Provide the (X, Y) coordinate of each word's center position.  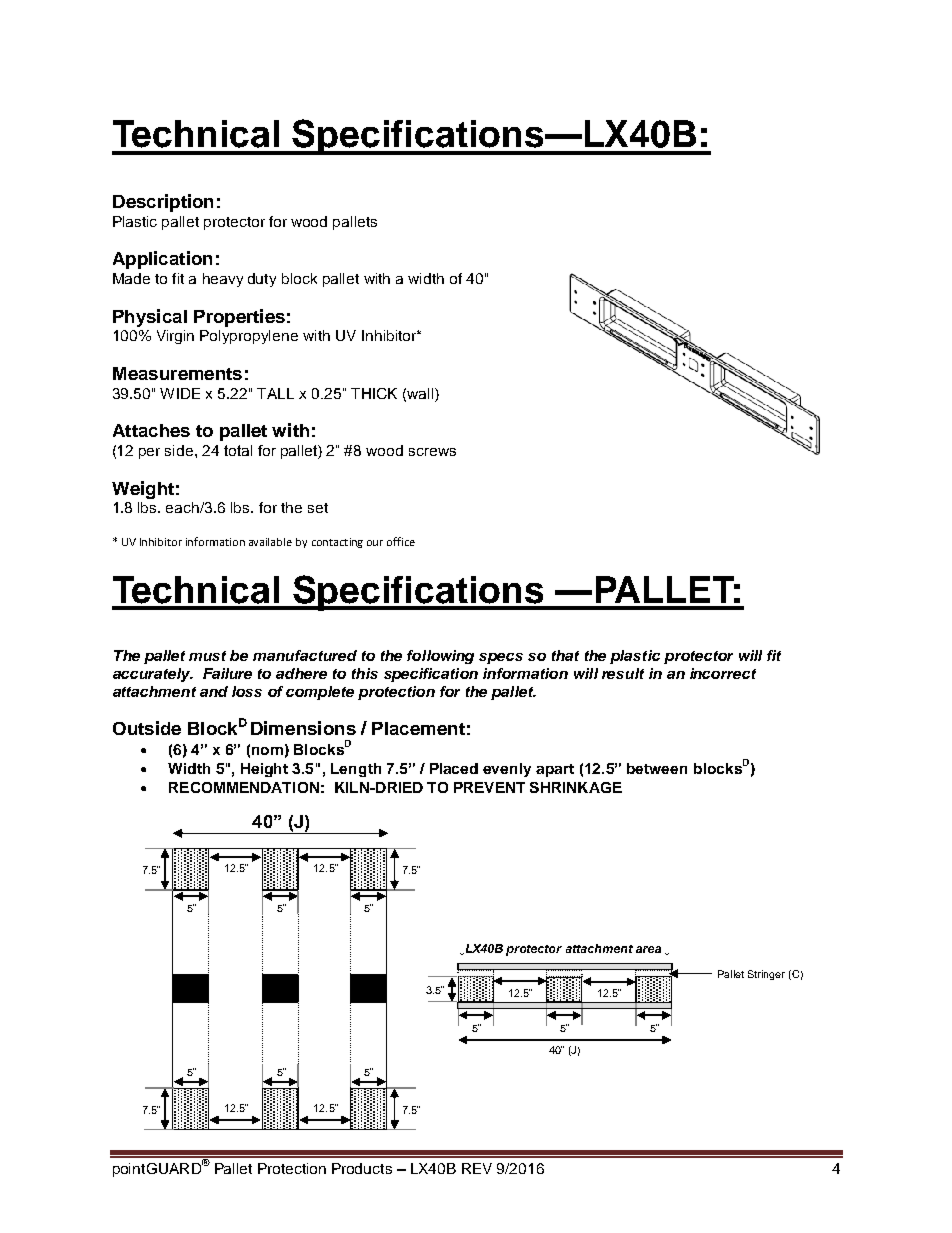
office (401, 541)
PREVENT (489, 787)
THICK (374, 393)
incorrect (723, 673)
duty (262, 280)
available (270, 542)
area (648, 949)
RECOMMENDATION (244, 787)
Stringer (766, 975)
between (657, 768)
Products (362, 1168)
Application (162, 260)
